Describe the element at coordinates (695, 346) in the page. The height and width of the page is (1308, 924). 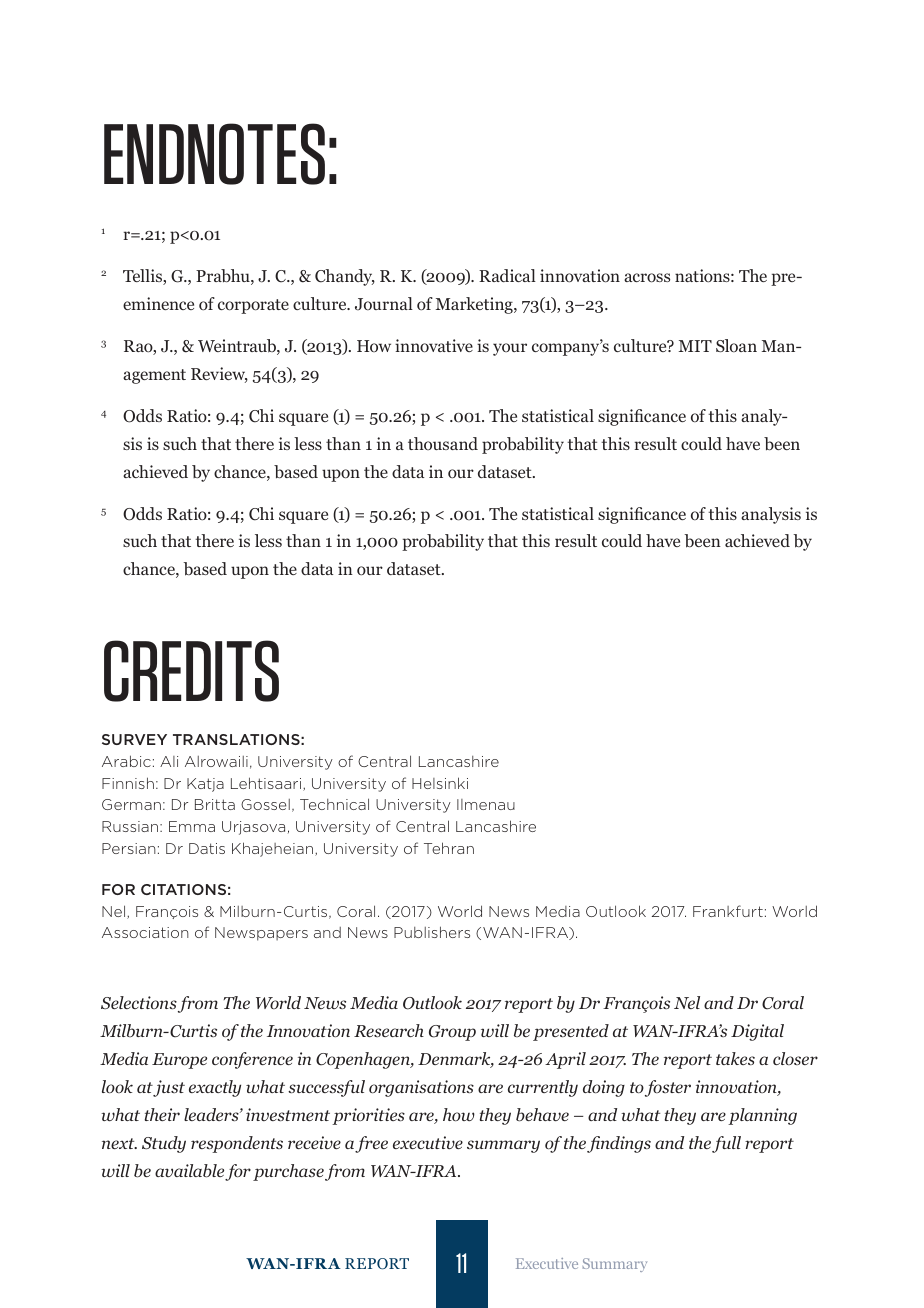
I see `MIT` at that location.
